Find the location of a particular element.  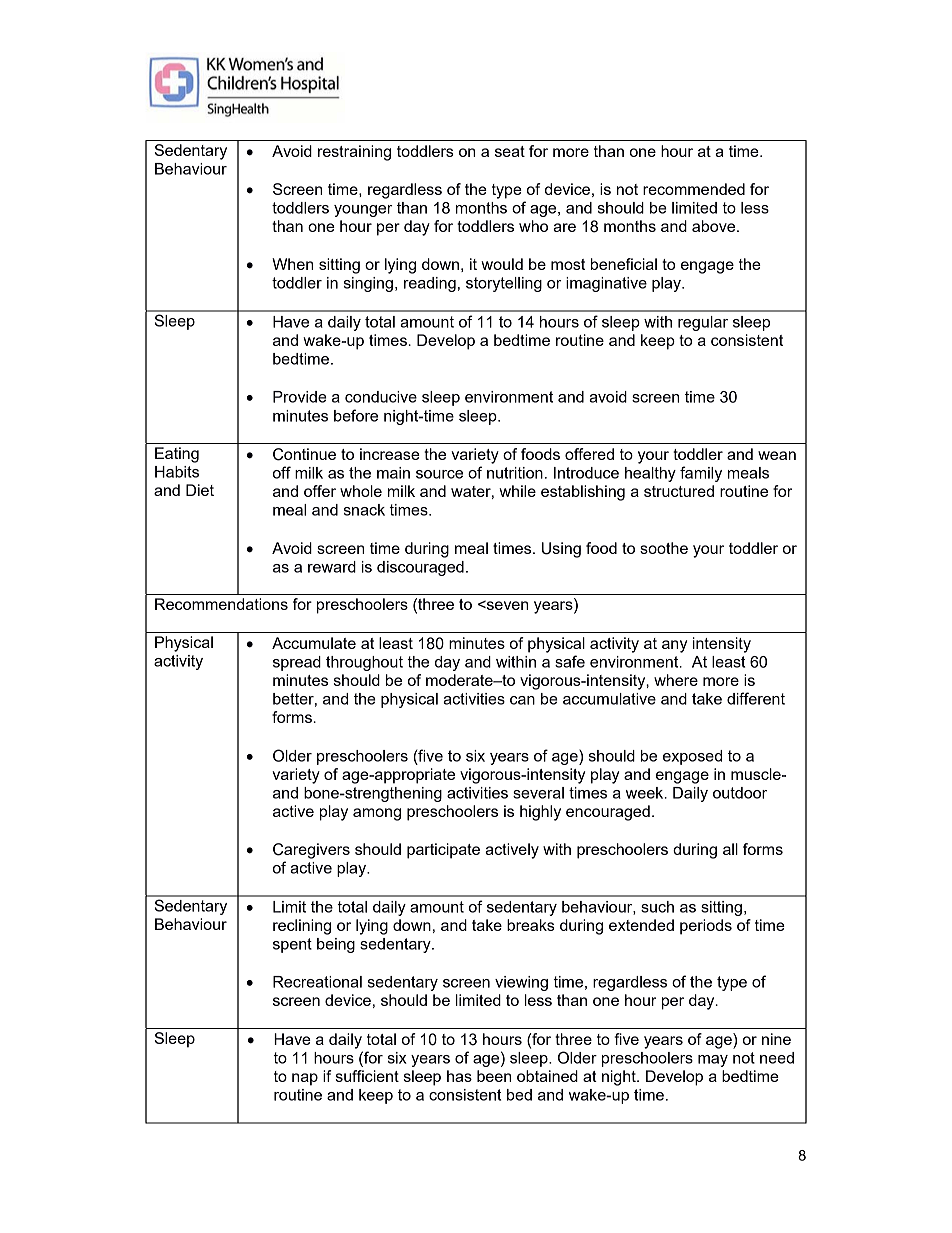

exposed is located at coordinates (692, 757).
